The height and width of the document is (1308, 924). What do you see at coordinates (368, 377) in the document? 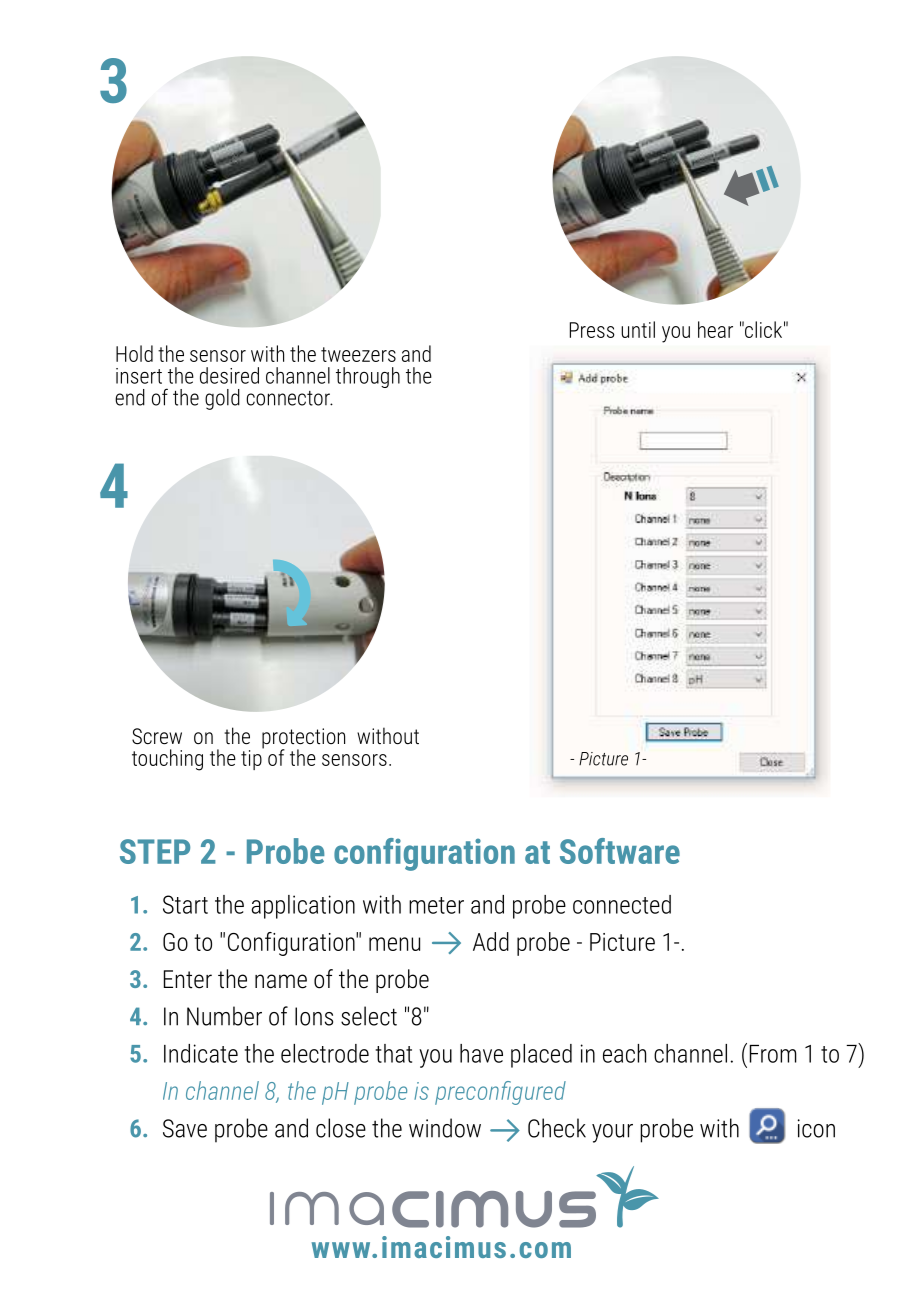
I see `through` at bounding box center [368, 377].
